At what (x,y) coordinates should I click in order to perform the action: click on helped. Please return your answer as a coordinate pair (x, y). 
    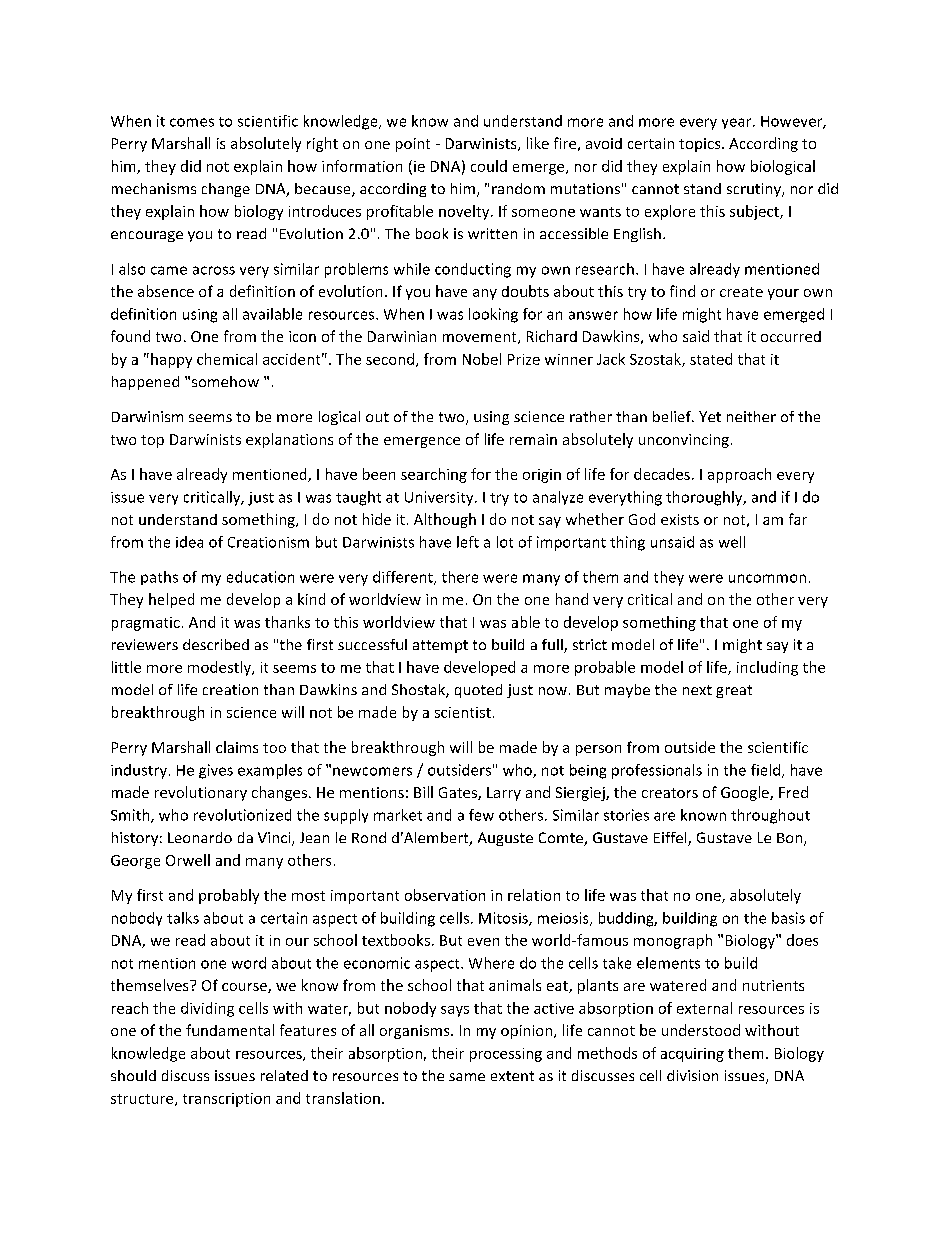
    Looking at the image, I should click on (171, 600).
